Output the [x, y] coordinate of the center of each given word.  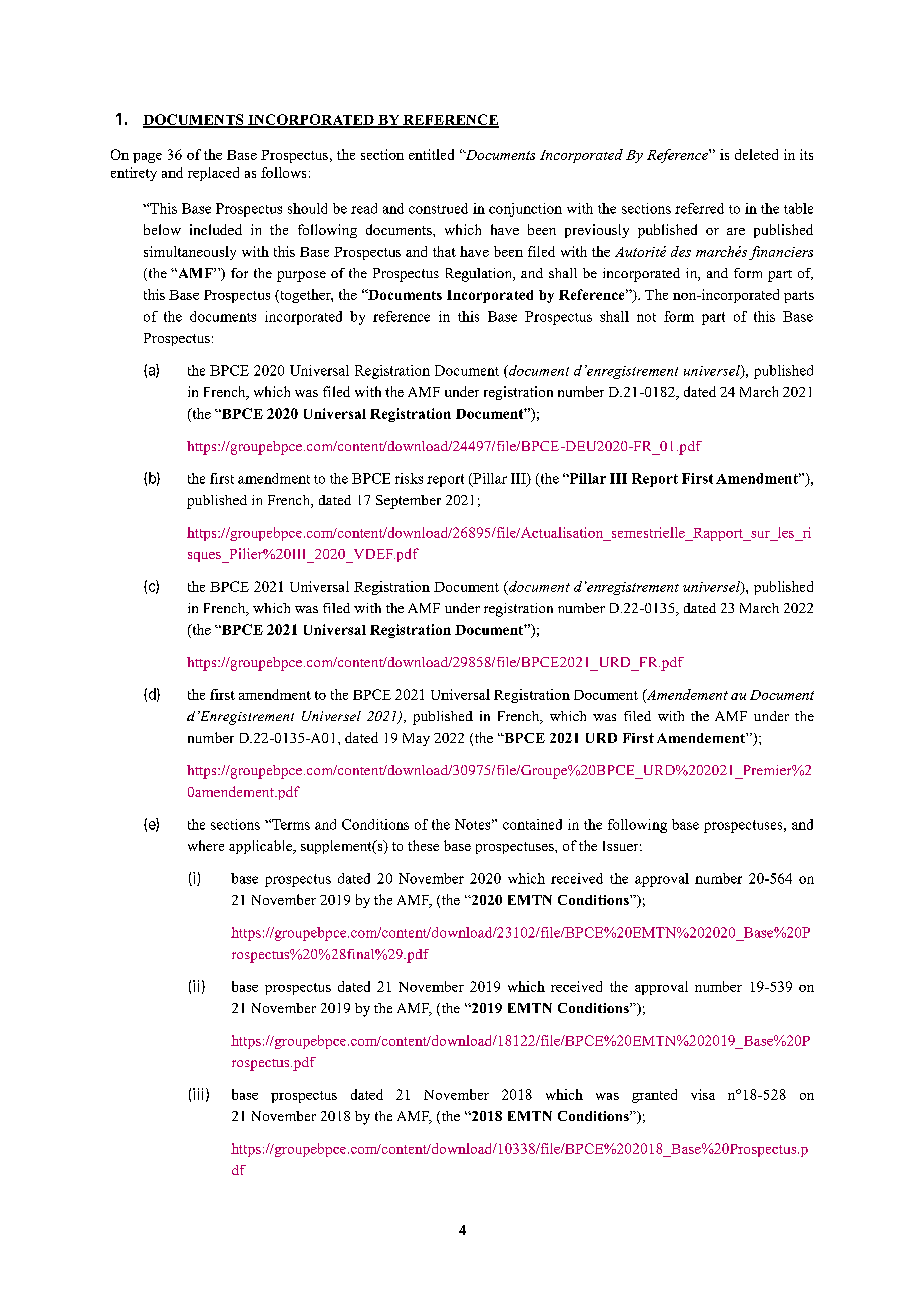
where [206, 845]
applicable [262, 847]
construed [438, 208]
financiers [781, 253]
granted [654, 1096]
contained [532, 824]
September [408, 502]
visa [703, 1094]
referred [699, 208]
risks [409, 478]
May [416, 739]
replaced [213, 174]
